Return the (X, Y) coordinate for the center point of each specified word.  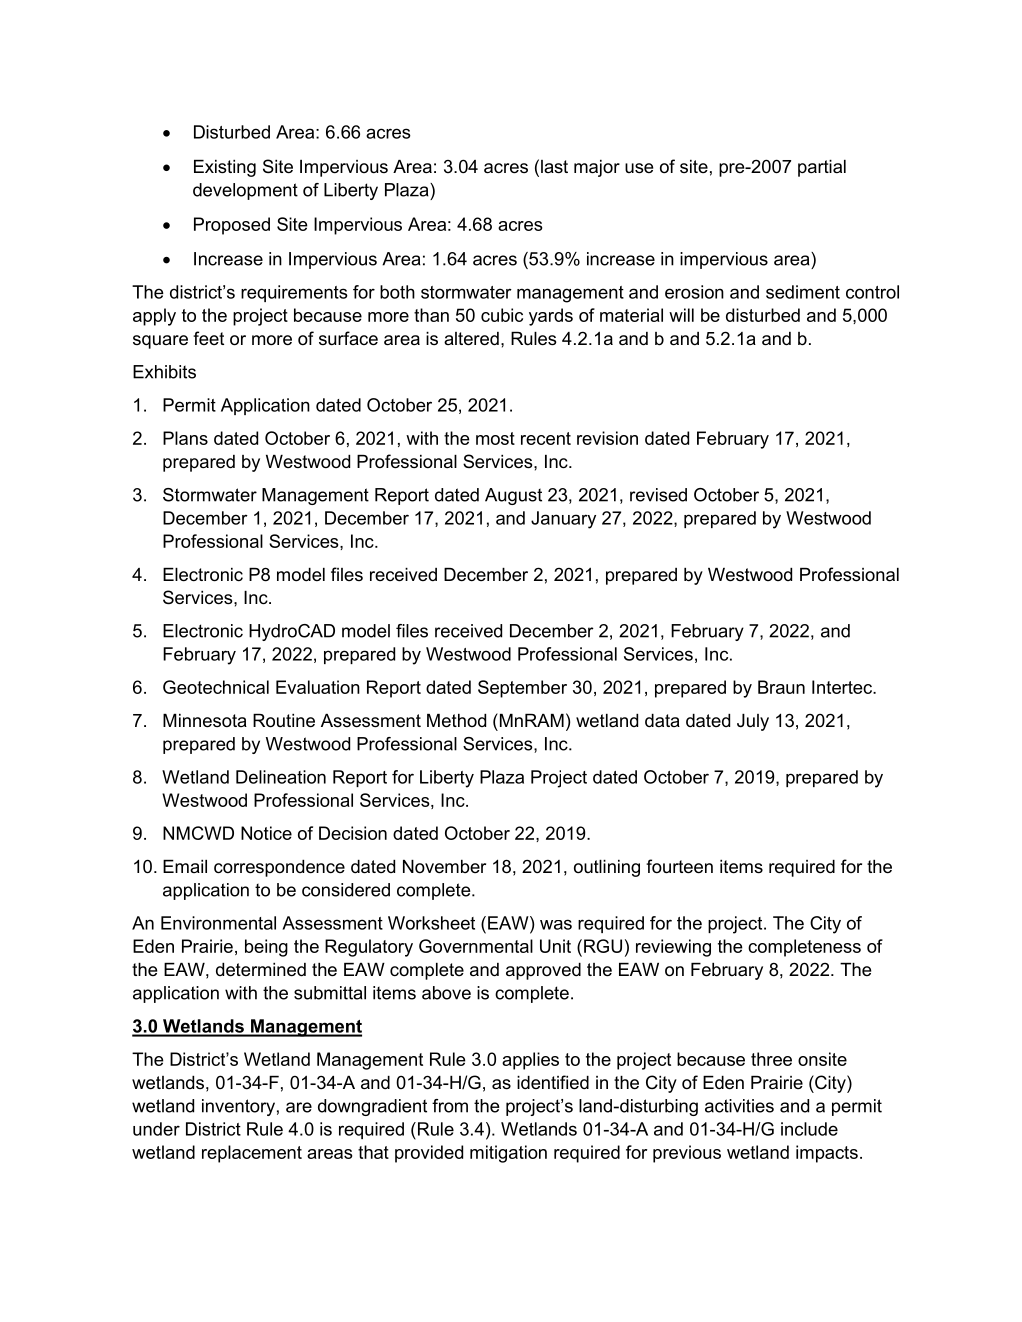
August (513, 496)
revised (658, 495)
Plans (185, 438)
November (444, 867)
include (809, 1129)
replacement (252, 1154)
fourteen (679, 866)
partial (822, 168)
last (554, 166)
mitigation (508, 1154)
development (245, 191)
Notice (266, 833)
